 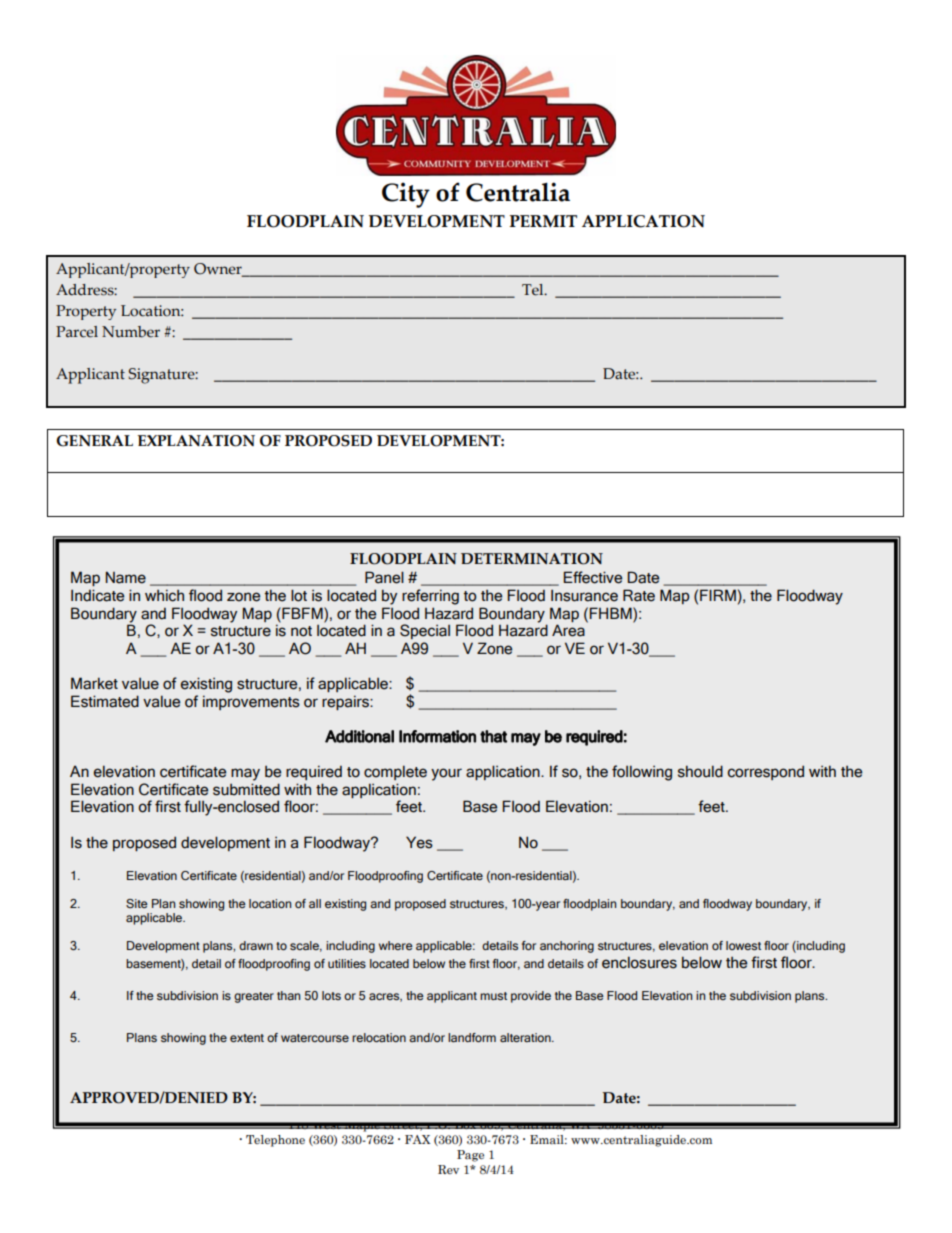 I want to click on where, so click(x=396, y=945).
